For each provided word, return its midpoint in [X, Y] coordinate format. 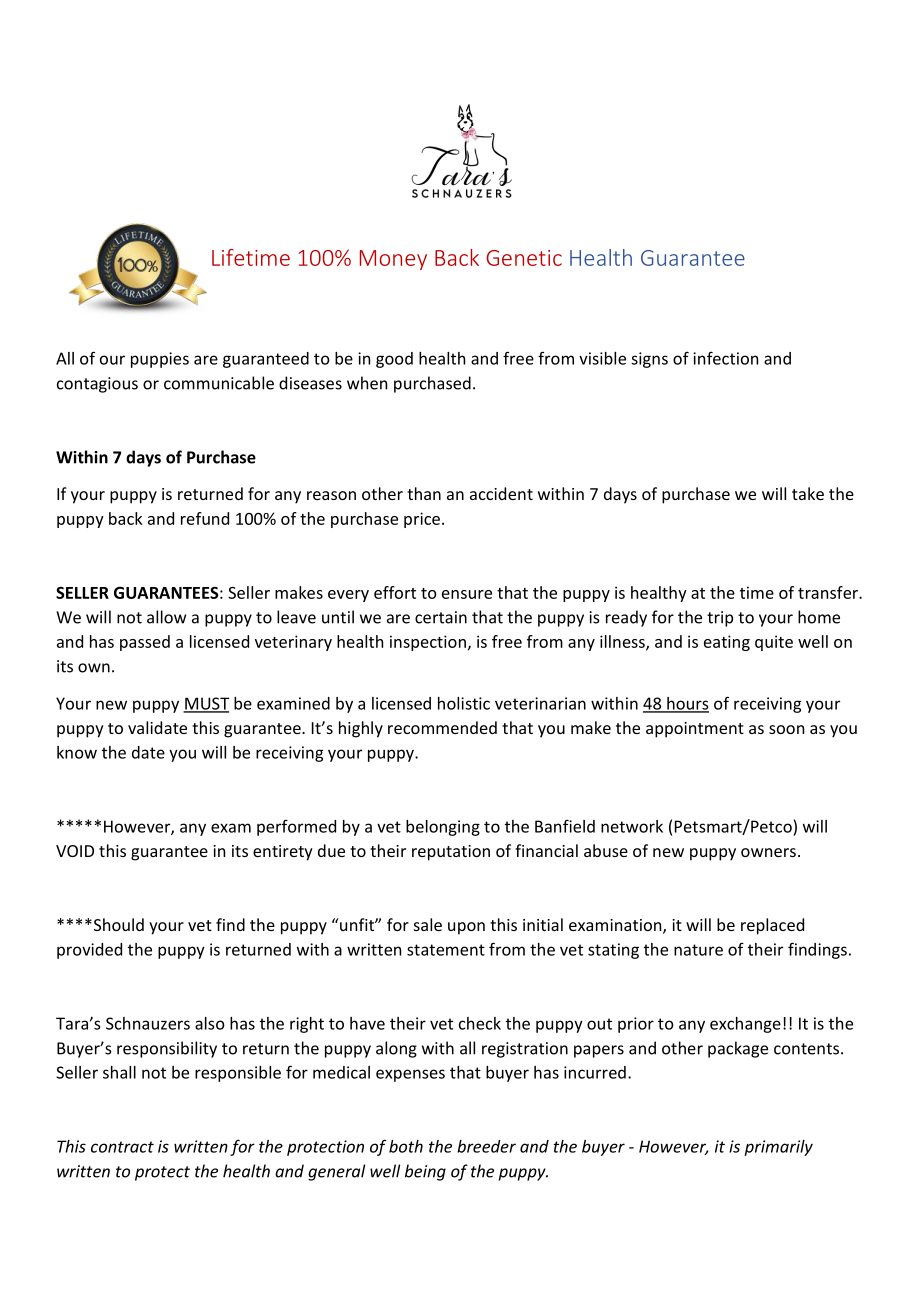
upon [466, 928]
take [808, 493]
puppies [160, 360]
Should [117, 924]
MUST [206, 704]
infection [725, 358]
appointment [695, 730]
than [424, 493]
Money [393, 260]
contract [122, 1147]
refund [205, 518]
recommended [442, 727]
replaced [772, 926]
